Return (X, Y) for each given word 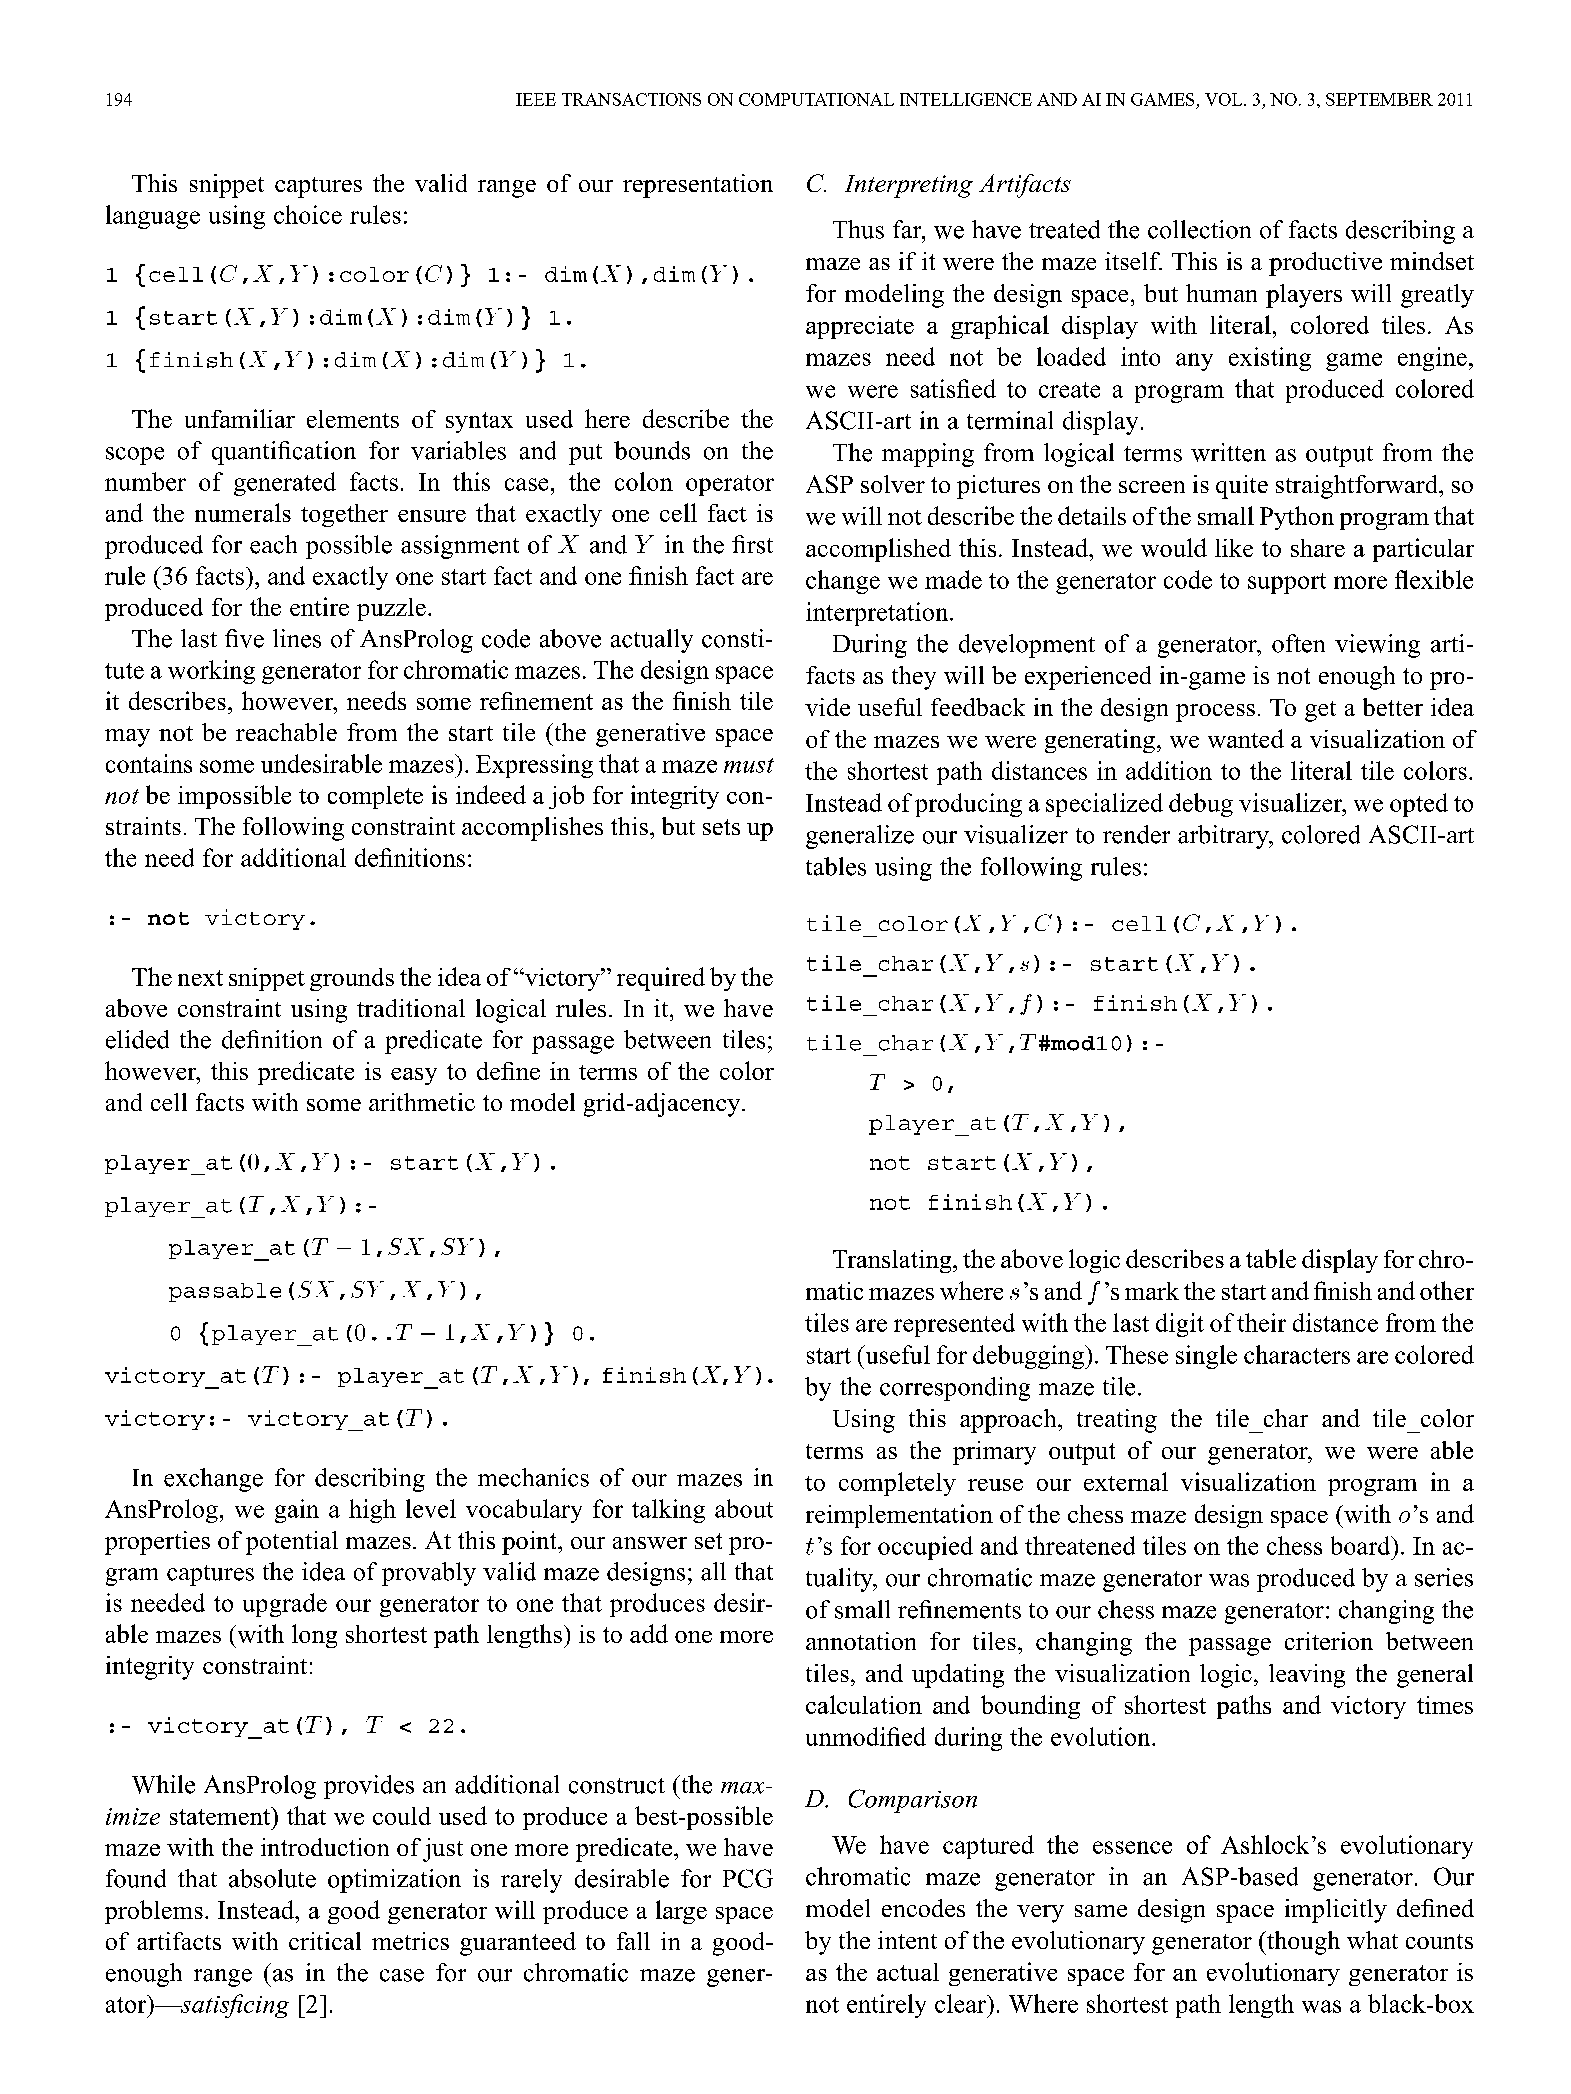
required (661, 979)
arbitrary (1224, 837)
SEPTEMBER (1379, 99)
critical (325, 1941)
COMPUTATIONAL (816, 99)
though (1302, 1943)
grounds (352, 979)
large (681, 1912)
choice (308, 214)
